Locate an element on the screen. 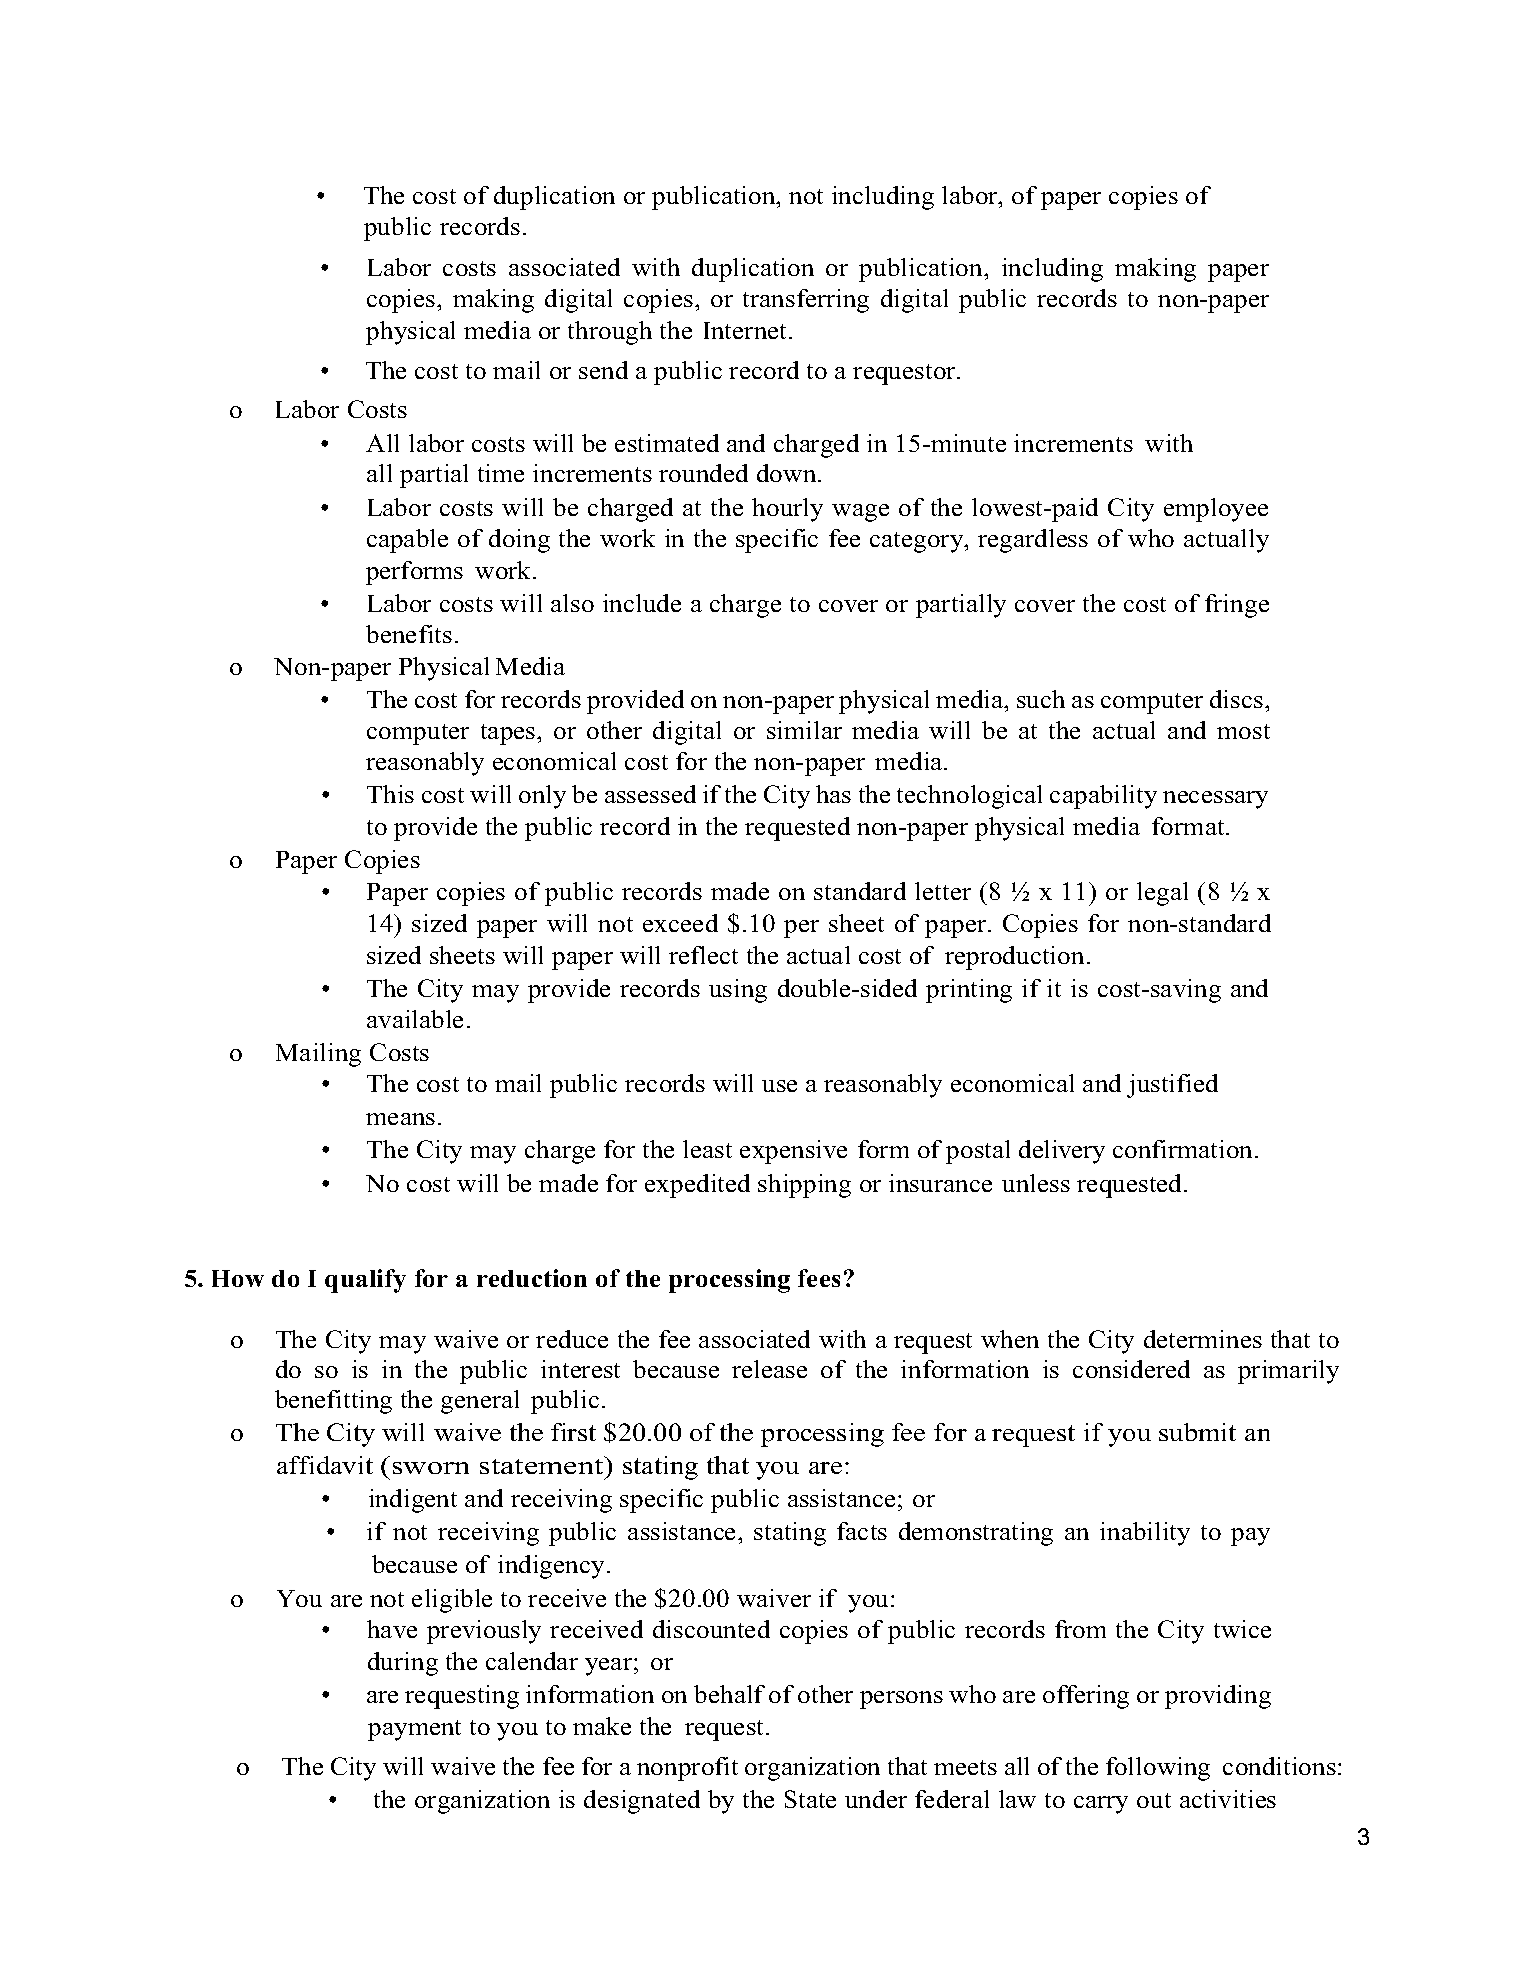 Image resolution: width=1519 pixels, height=1966 pixels. fringe is located at coordinates (1237, 606).
